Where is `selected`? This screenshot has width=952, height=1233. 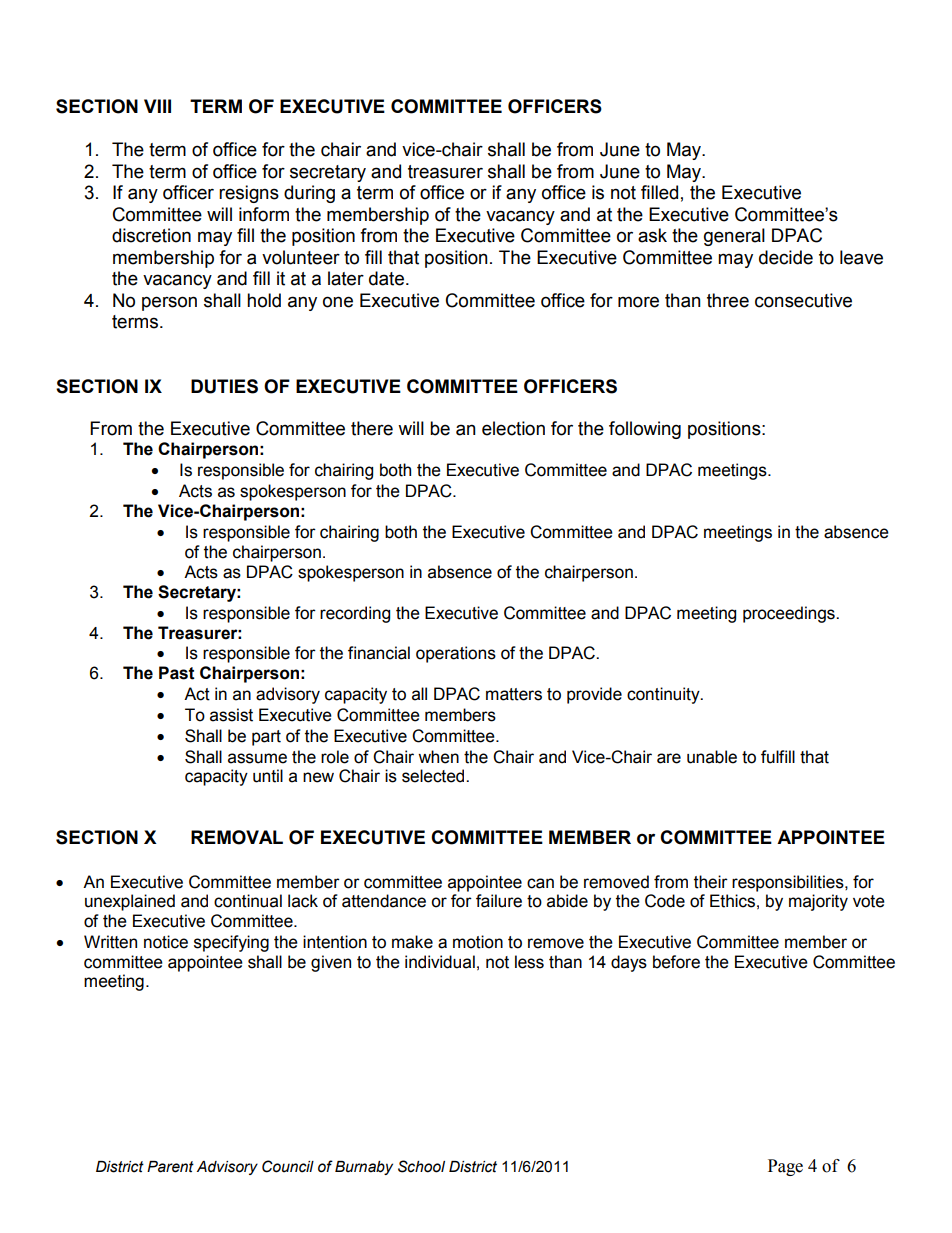
selected is located at coordinates (434, 776).
